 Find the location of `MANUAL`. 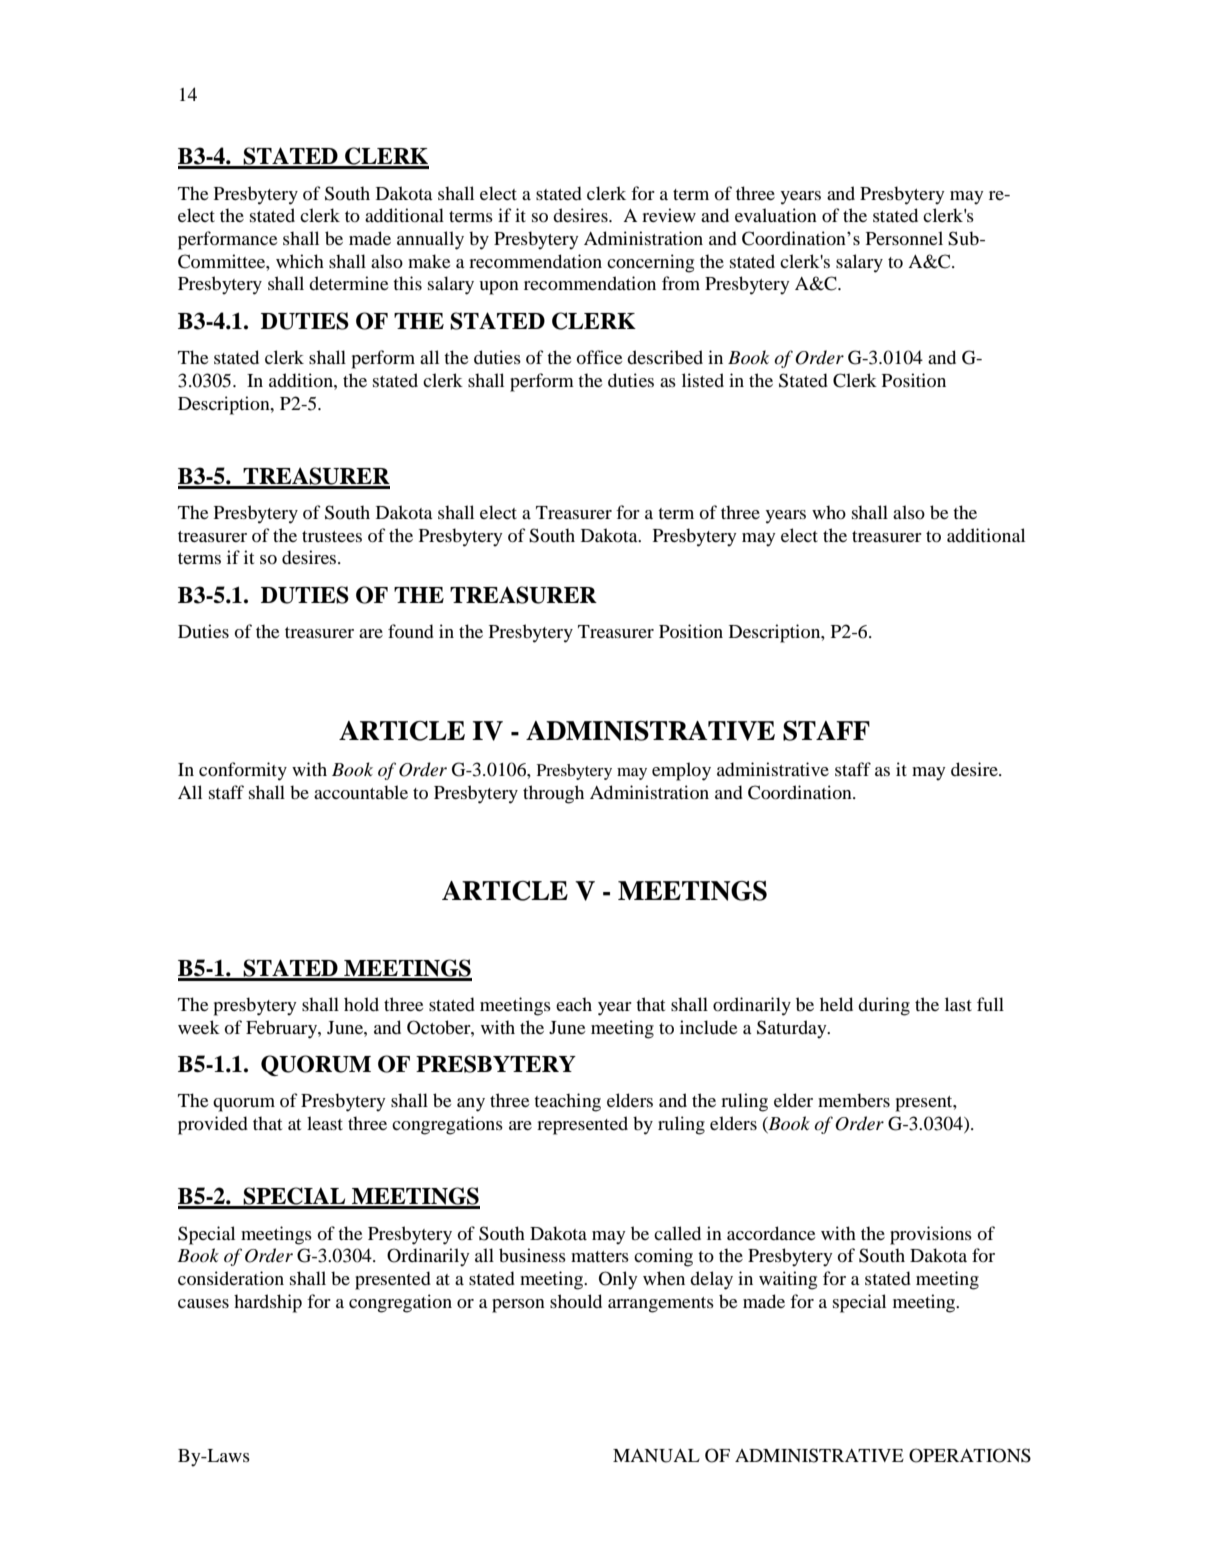

MANUAL is located at coordinates (656, 1456).
